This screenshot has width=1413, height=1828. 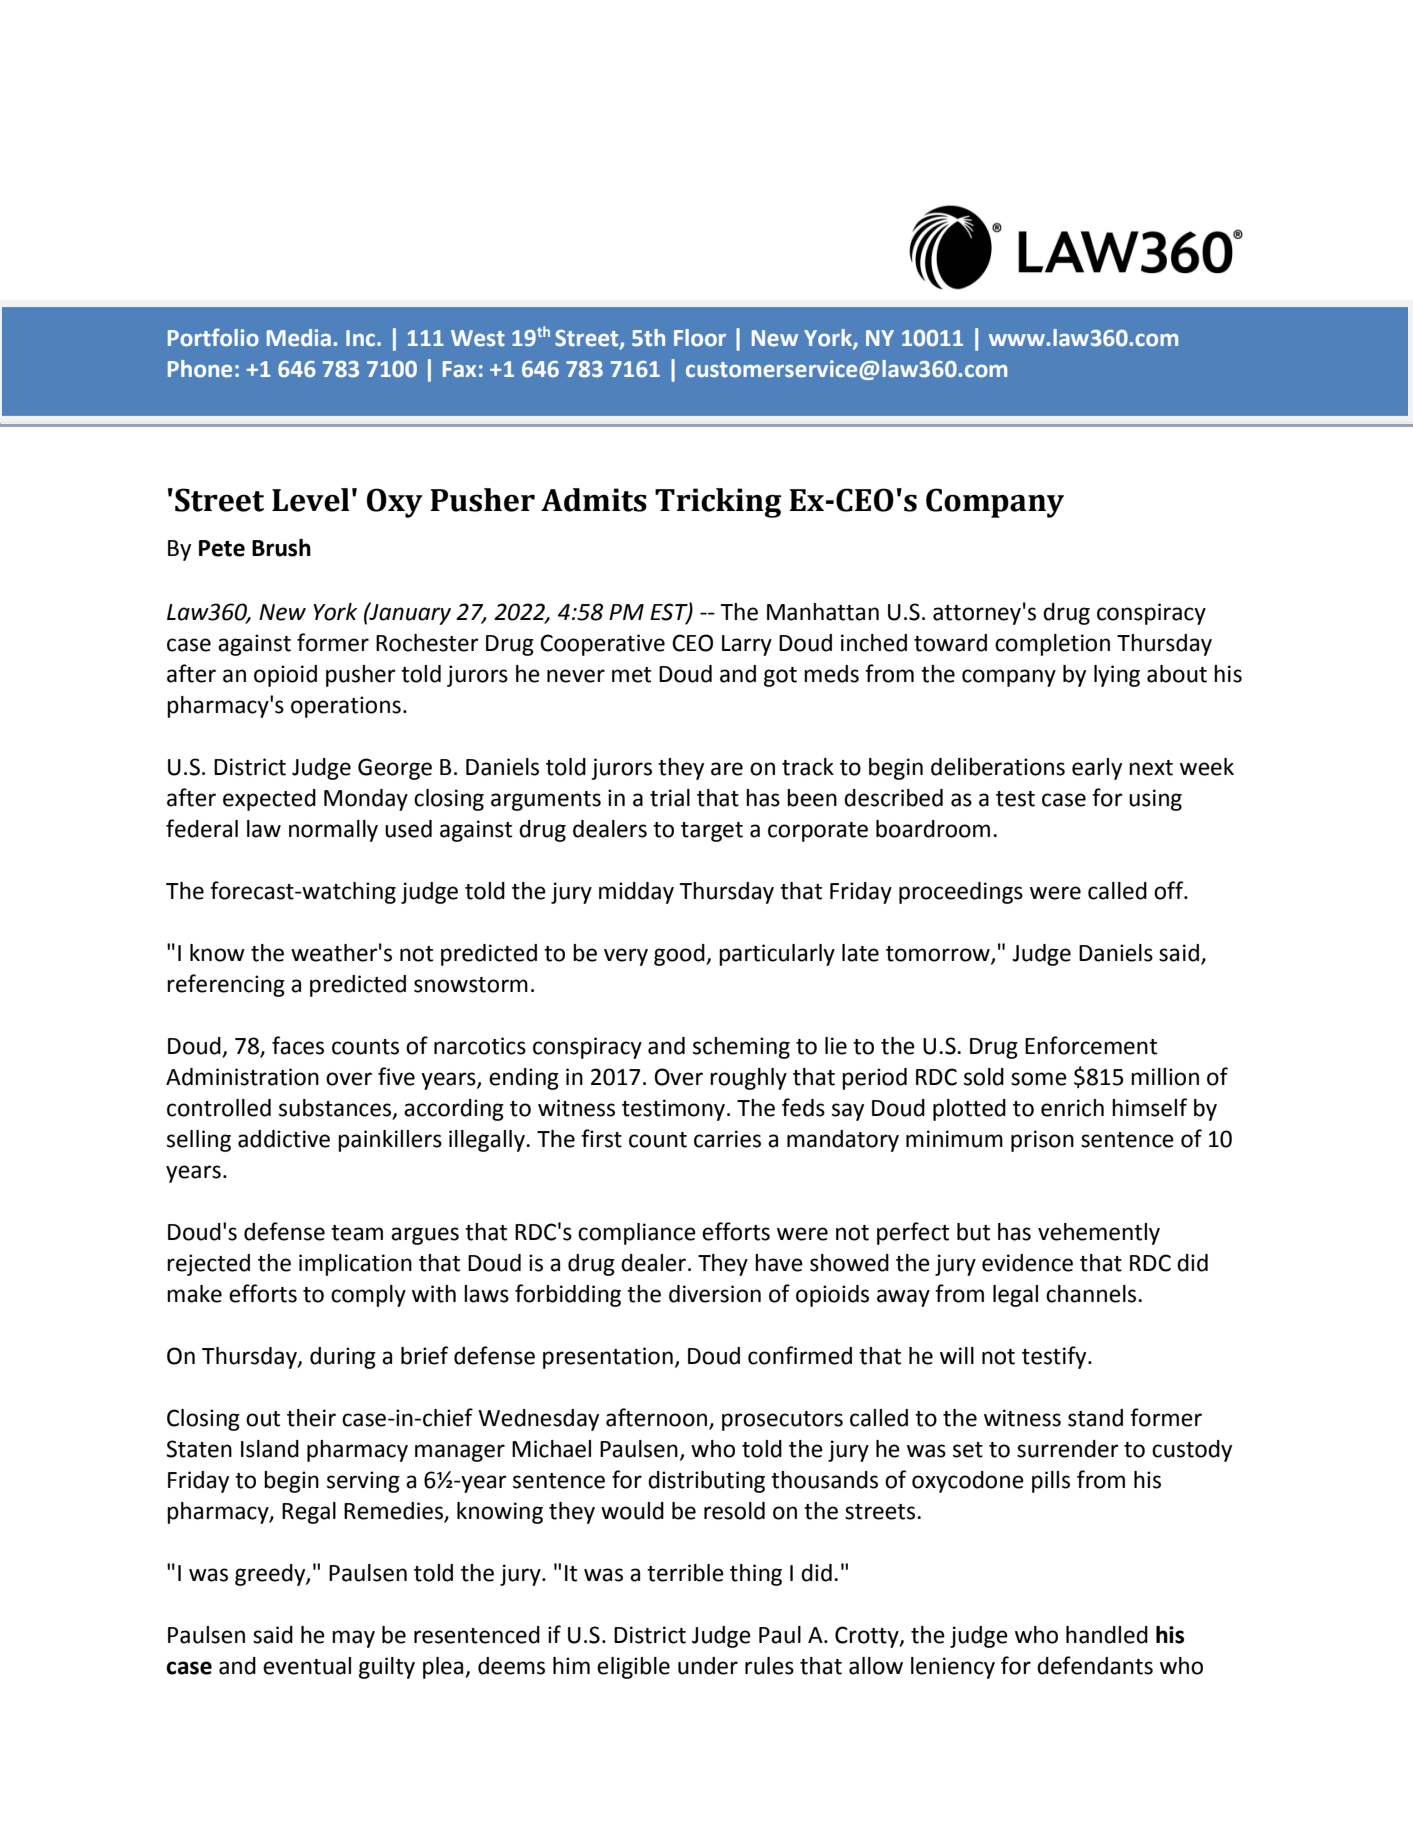 I want to click on Media, so click(x=299, y=338).
